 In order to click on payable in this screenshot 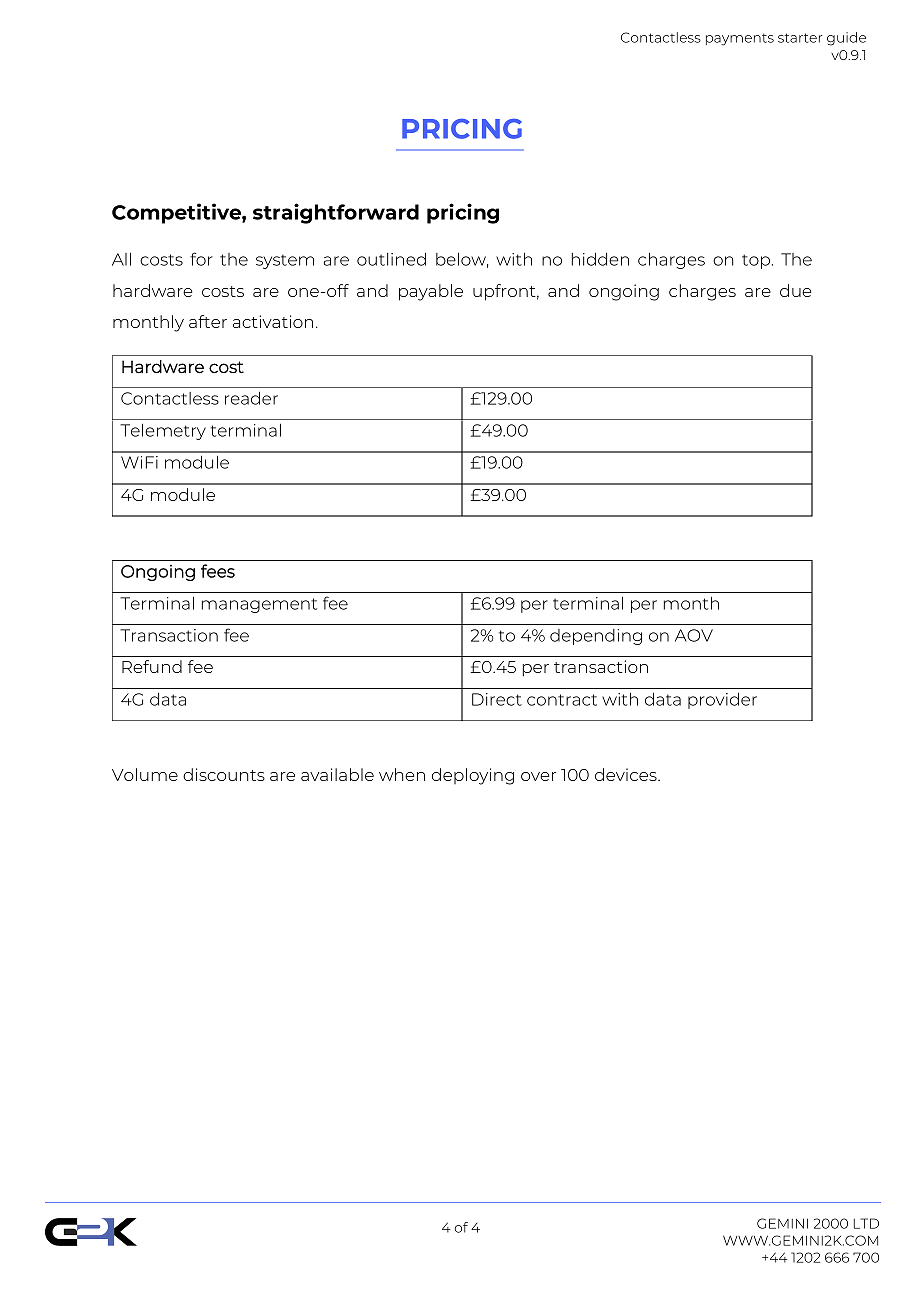, I will do `click(431, 292)`.
